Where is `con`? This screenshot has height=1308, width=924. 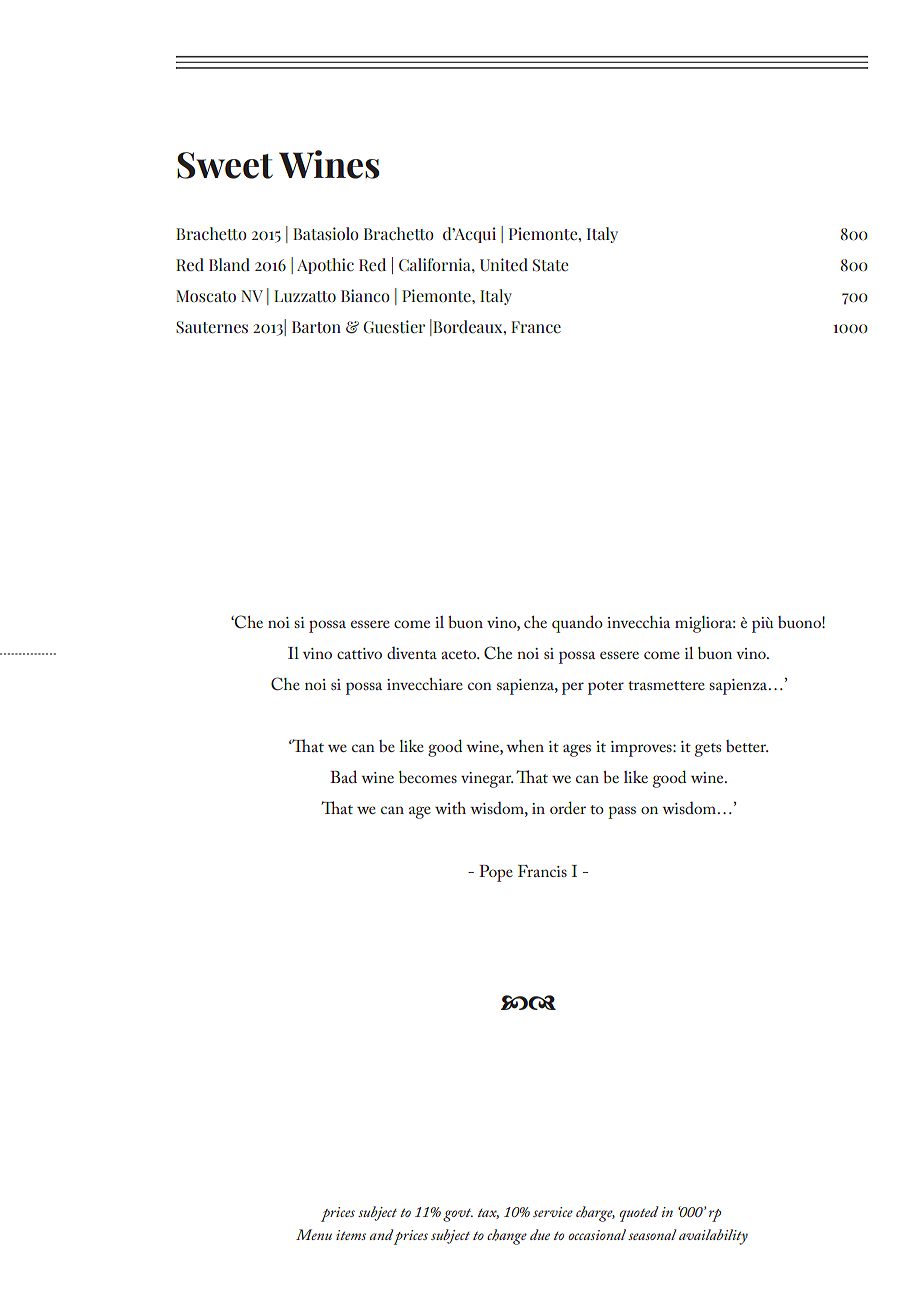 con is located at coordinates (480, 686).
